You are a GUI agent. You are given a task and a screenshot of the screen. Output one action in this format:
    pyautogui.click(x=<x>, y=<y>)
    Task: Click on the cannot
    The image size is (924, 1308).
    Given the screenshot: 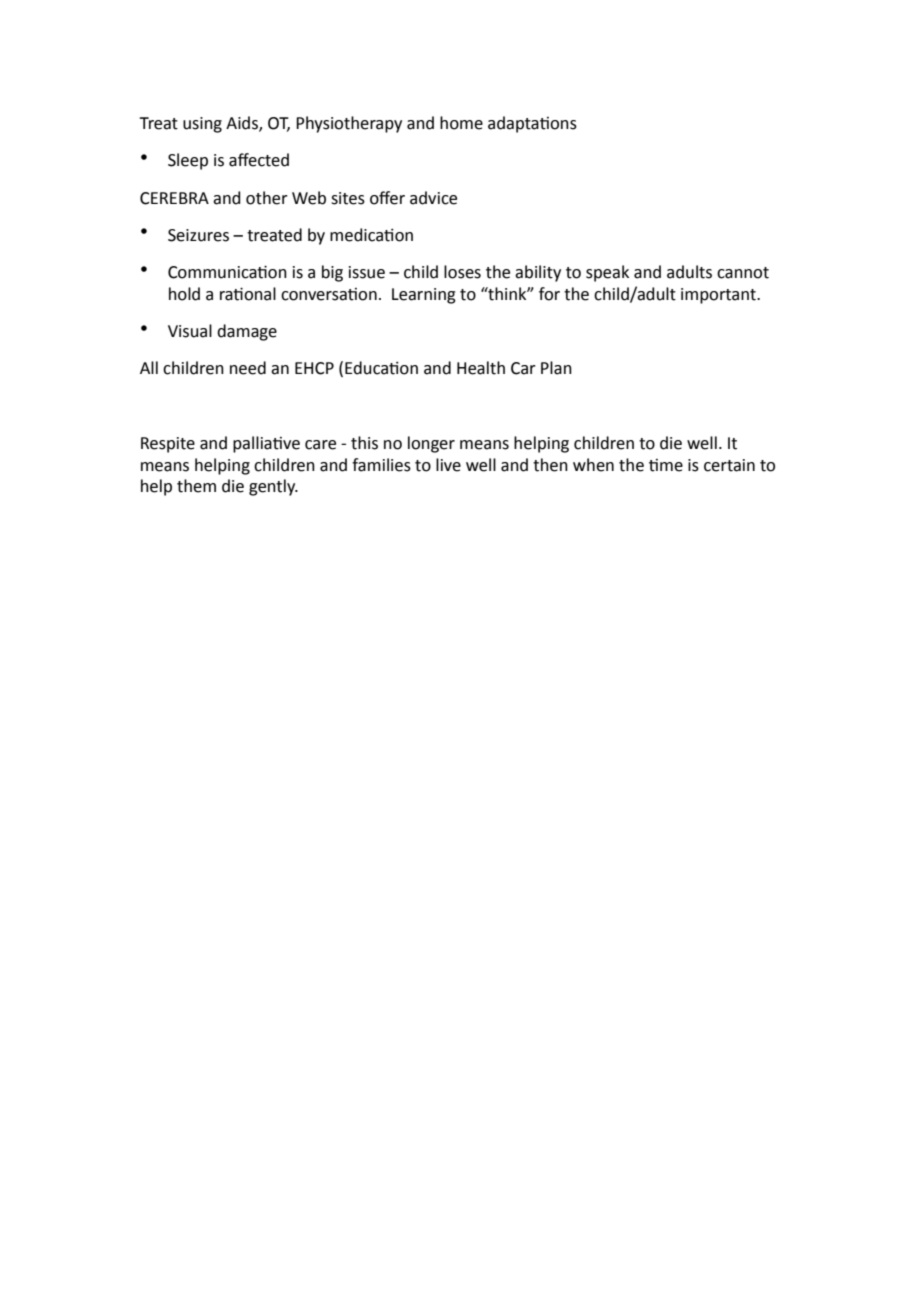 What is the action you would take?
    pyautogui.click(x=743, y=273)
